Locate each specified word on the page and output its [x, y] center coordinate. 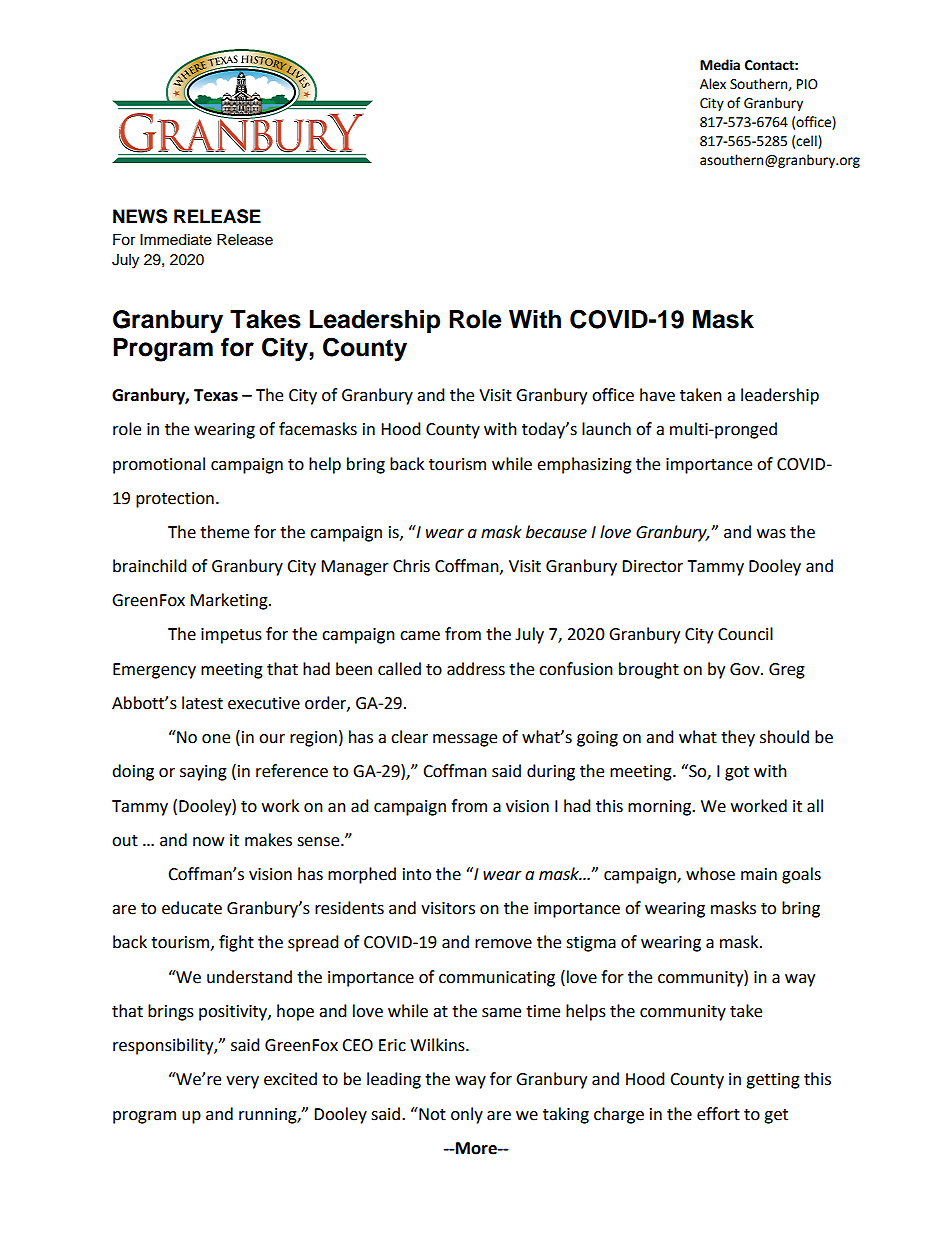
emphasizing [584, 465]
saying [203, 773]
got [737, 773]
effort [718, 1114]
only [467, 1115]
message [465, 740]
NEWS [140, 216]
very [242, 1082]
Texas [216, 395]
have [657, 395]
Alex [713, 84]
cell [807, 142]
